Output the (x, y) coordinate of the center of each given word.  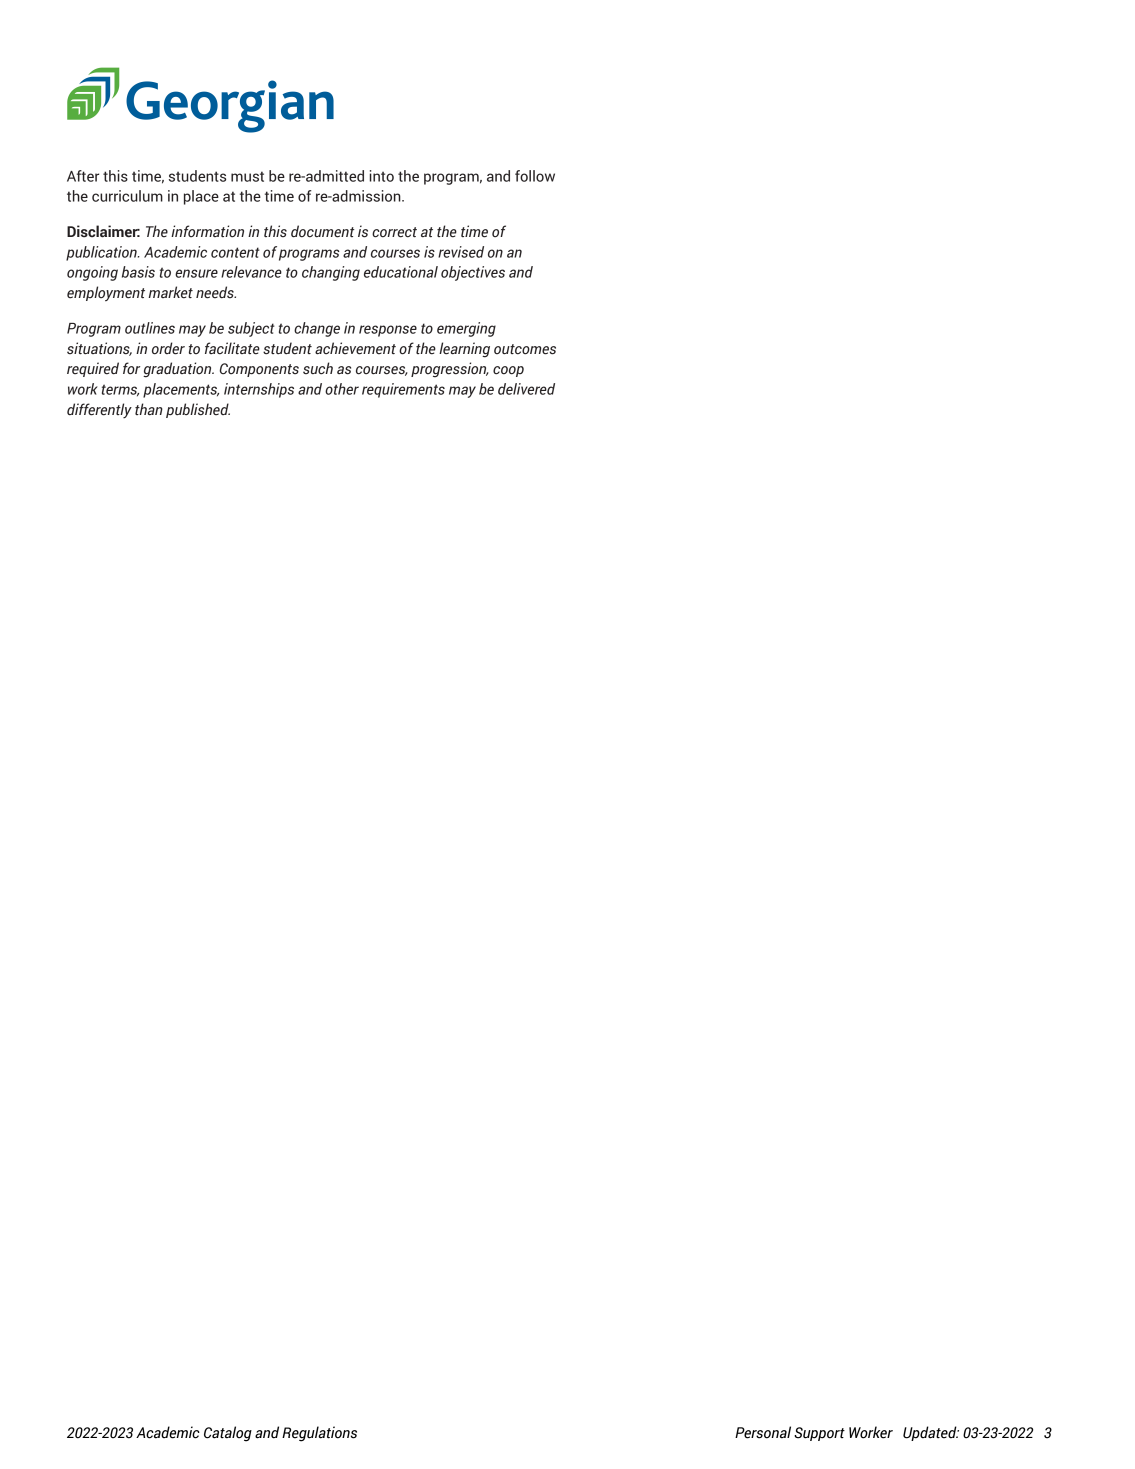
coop (508, 371)
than (149, 409)
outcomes (525, 349)
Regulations (319, 1434)
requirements (403, 390)
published (198, 410)
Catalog (228, 1434)
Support (819, 1434)
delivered (526, 389)
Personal (763, 1432)
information (207, 231)
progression (450, 370)
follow (535, 176)
